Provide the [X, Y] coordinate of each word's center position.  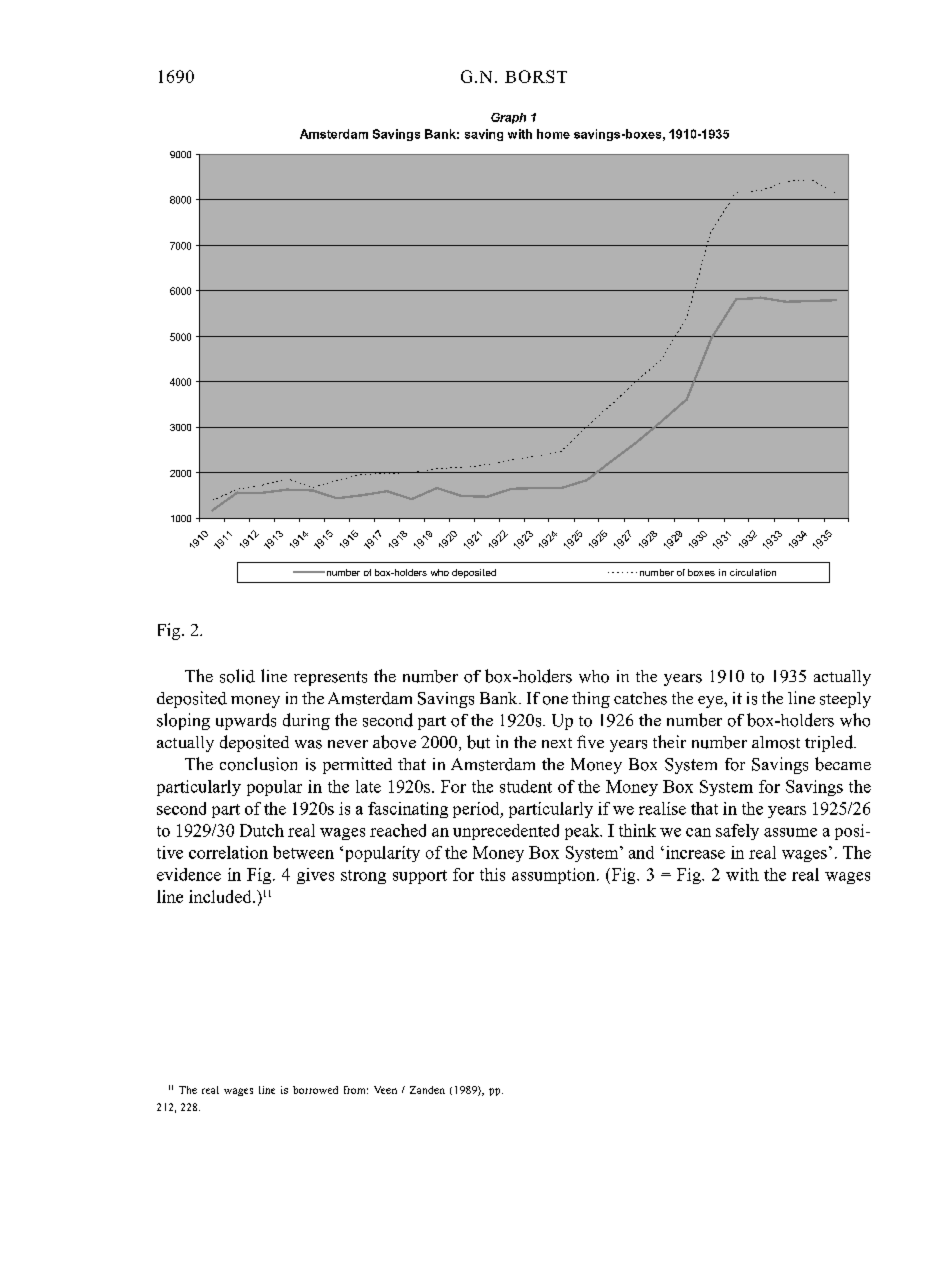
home [553, 134]
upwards [246, 721]
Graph [508, 118]
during [306, 721]
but [478, 742]
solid [237, 676]
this [492, 874]
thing [591, 700]
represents [330, 678]
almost [776, 742]
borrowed [315, 1090]
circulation [753, 572]
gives [315, 876]
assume [790, 832]
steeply [845, 700]
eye [711, 702]
